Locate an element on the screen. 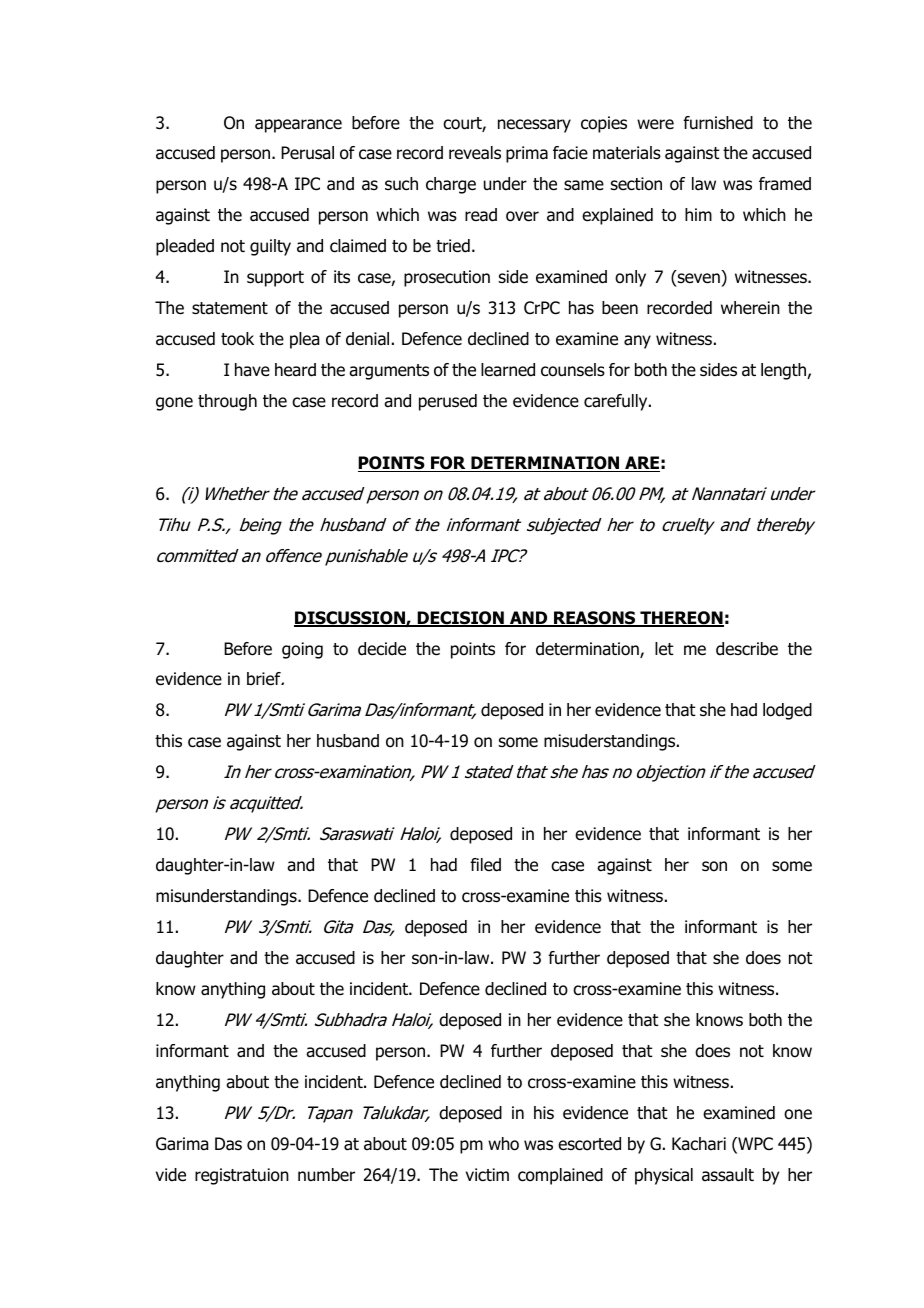 This screenshot has width=924, height=1308. who is located at coordinates (503, 1144).
